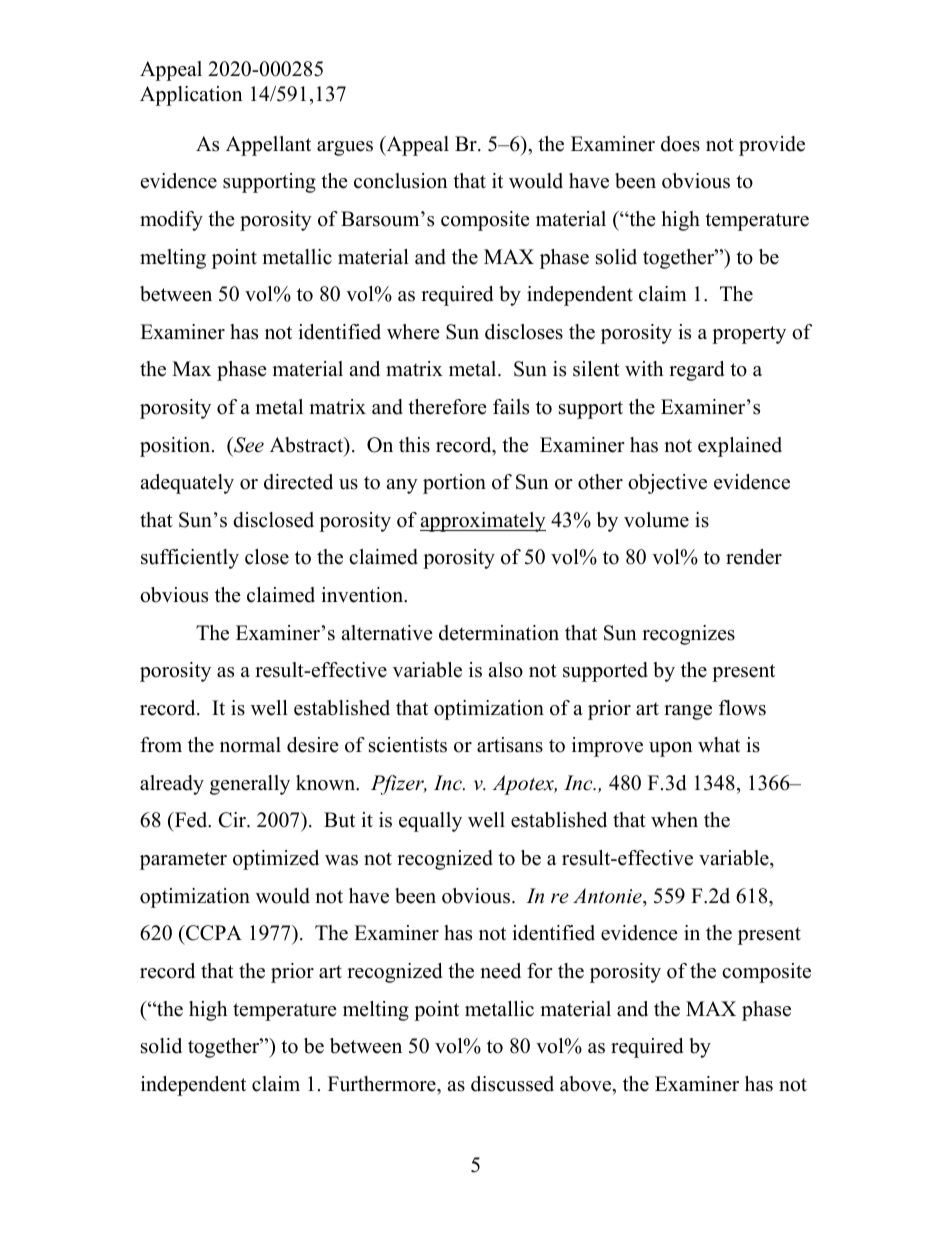 The height and width of the page is (1233, 952). What do you see at coordinates (233, 820) in the page?
I see `Cir` at bounding box center [233, 820].
